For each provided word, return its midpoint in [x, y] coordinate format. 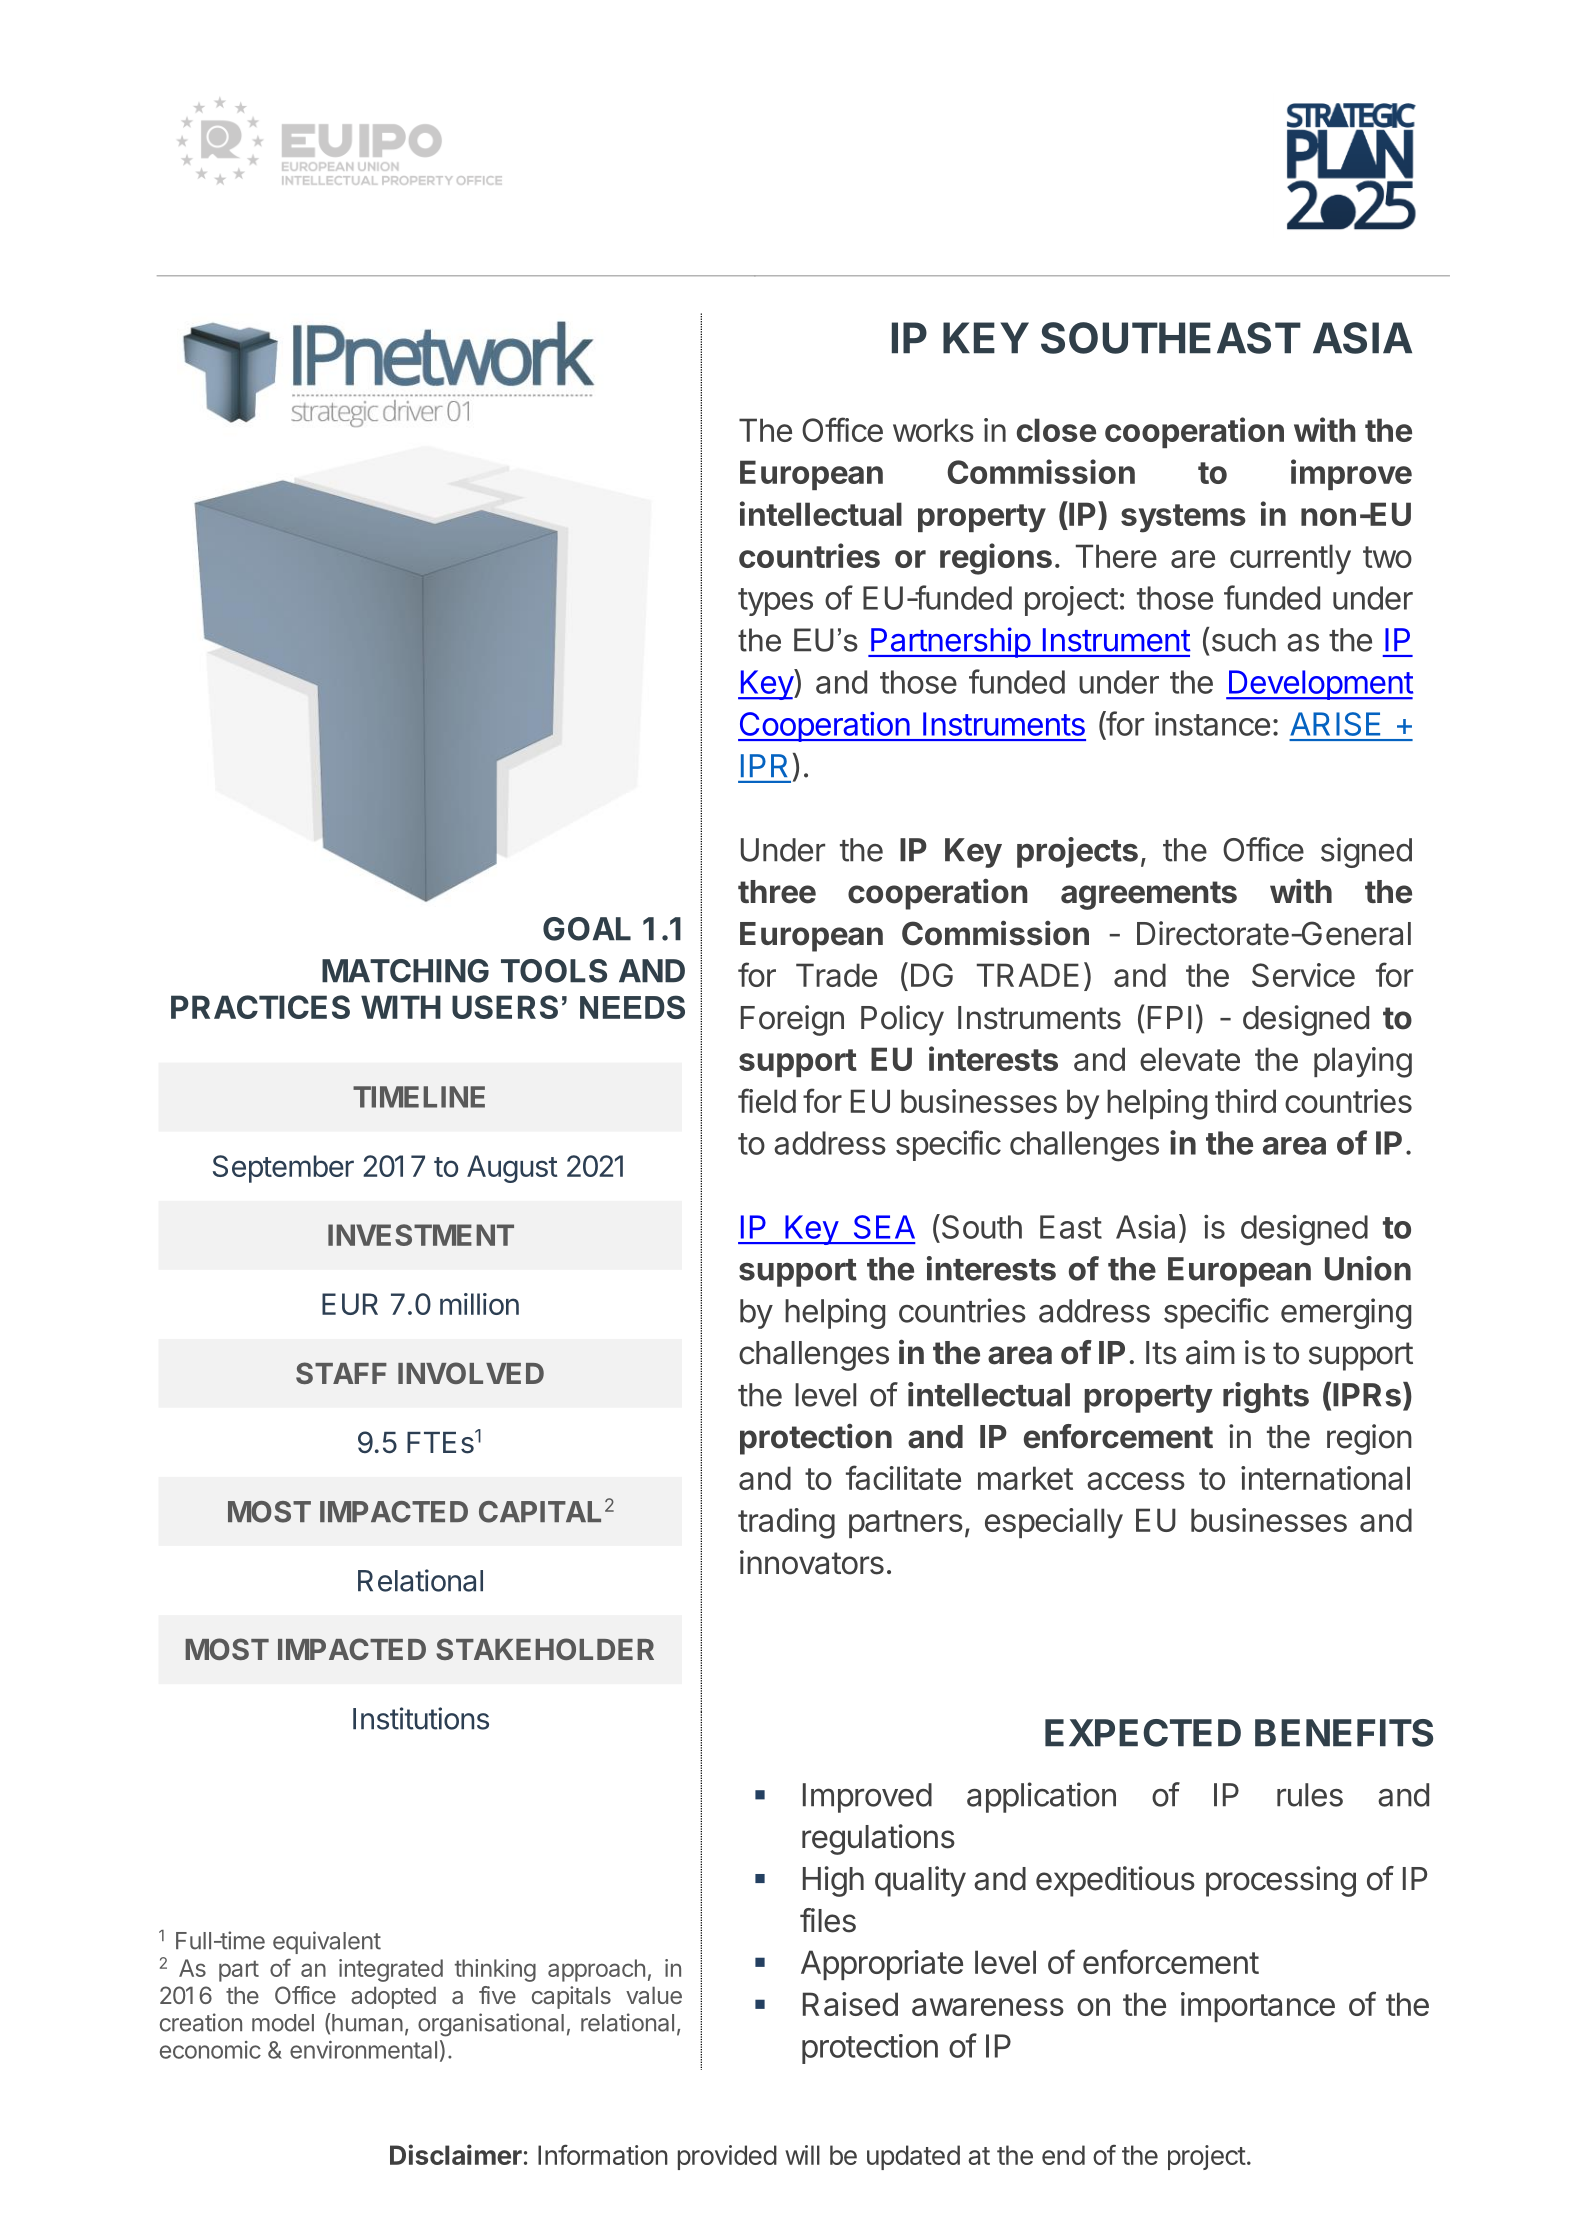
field [767, 1100]
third [1245, 1101]
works [933, 430]
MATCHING [405, 971]
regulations [878, 1839]
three [777, 892]
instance [1212, 724]
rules [1310, 1795]
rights [1266, 1397]
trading [786, 1523]
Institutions [421, 1718]
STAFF [341, 1373]
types [775, 602]
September [283, 1169]
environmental [363, 2050]
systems [1183, 518]
